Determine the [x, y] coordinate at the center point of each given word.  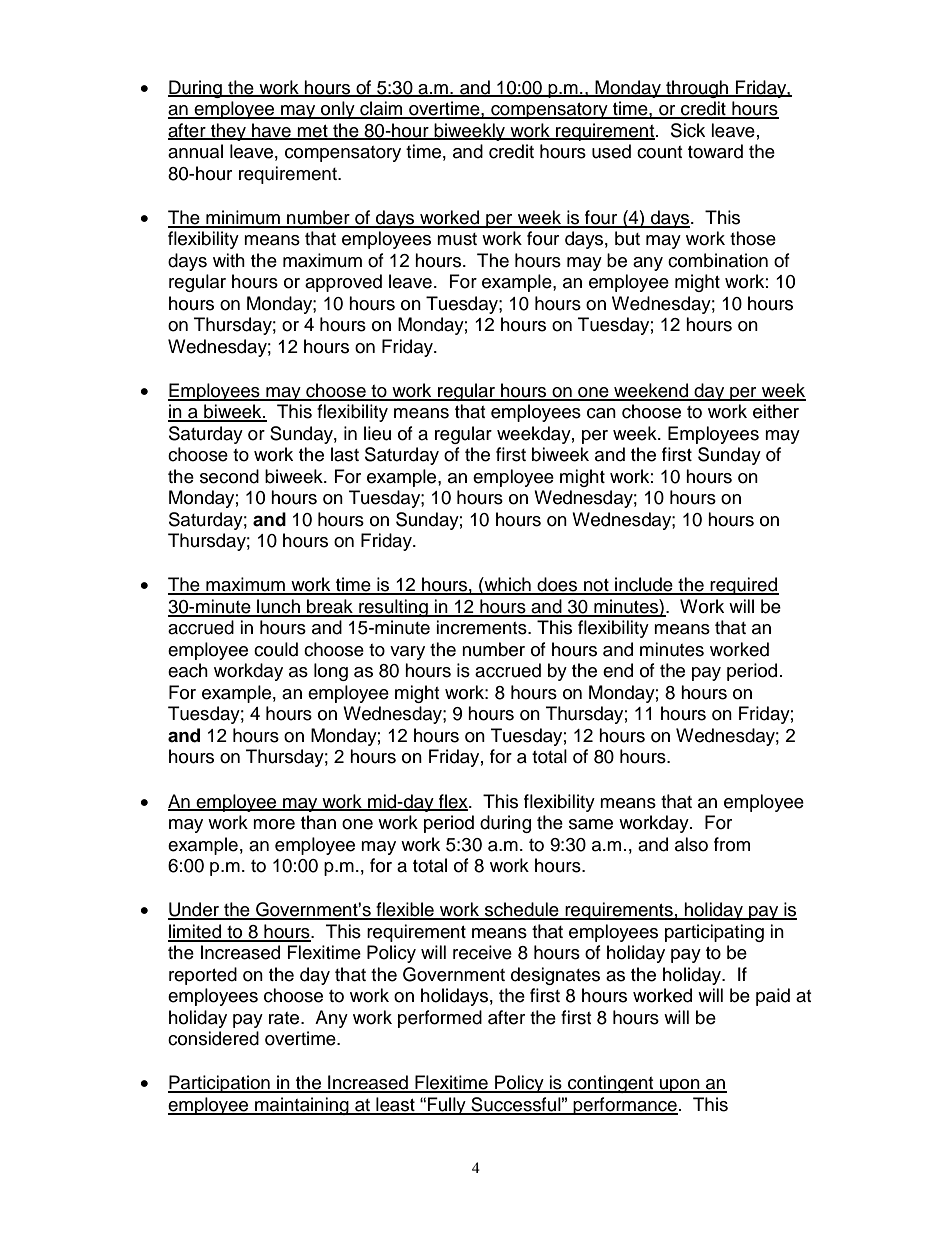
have [271, 131]
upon [680, 1086]
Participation [220, 1084]
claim [381, 109]
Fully [447, 1106]
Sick [688, 130]
